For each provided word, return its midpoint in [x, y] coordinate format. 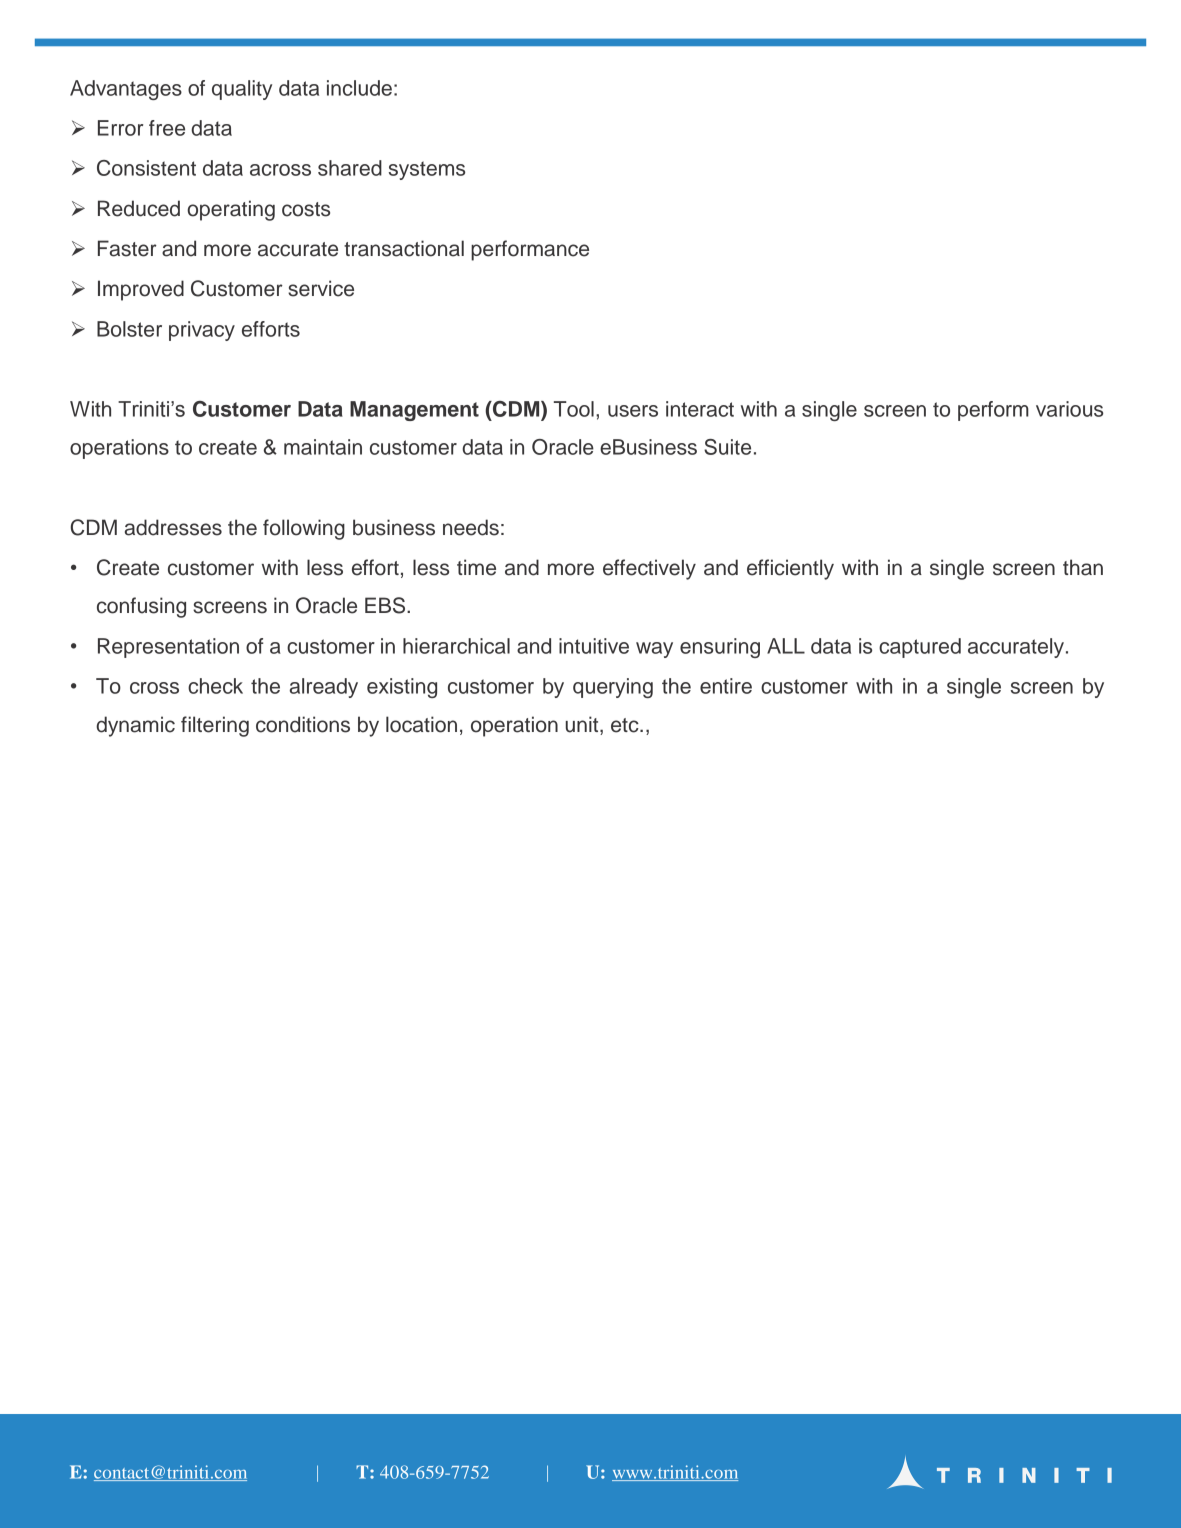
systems [427, 170]
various [1069, 409]
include [359, 88]
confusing [141, 607]
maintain [323, 447]
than [1083, 567]
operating [231, 210]
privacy [202, 331]
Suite [727, 447]
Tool [574, 409]
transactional [404, 248]
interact [700, 409]
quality [242, 90]
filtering [215, 726]
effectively [649, 569]
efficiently [790, 569]
